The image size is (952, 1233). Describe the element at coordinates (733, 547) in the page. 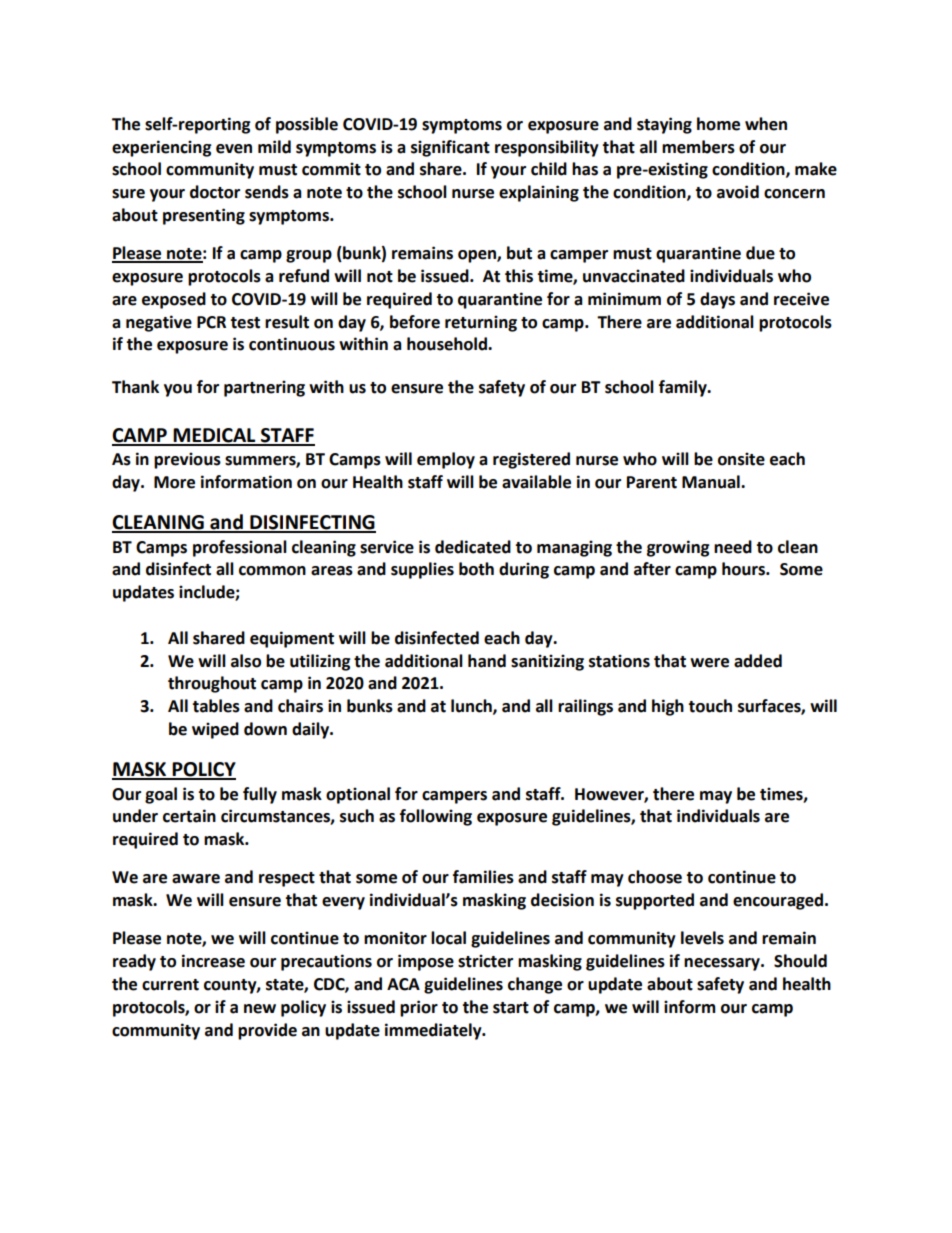

I see `need` at that location.
